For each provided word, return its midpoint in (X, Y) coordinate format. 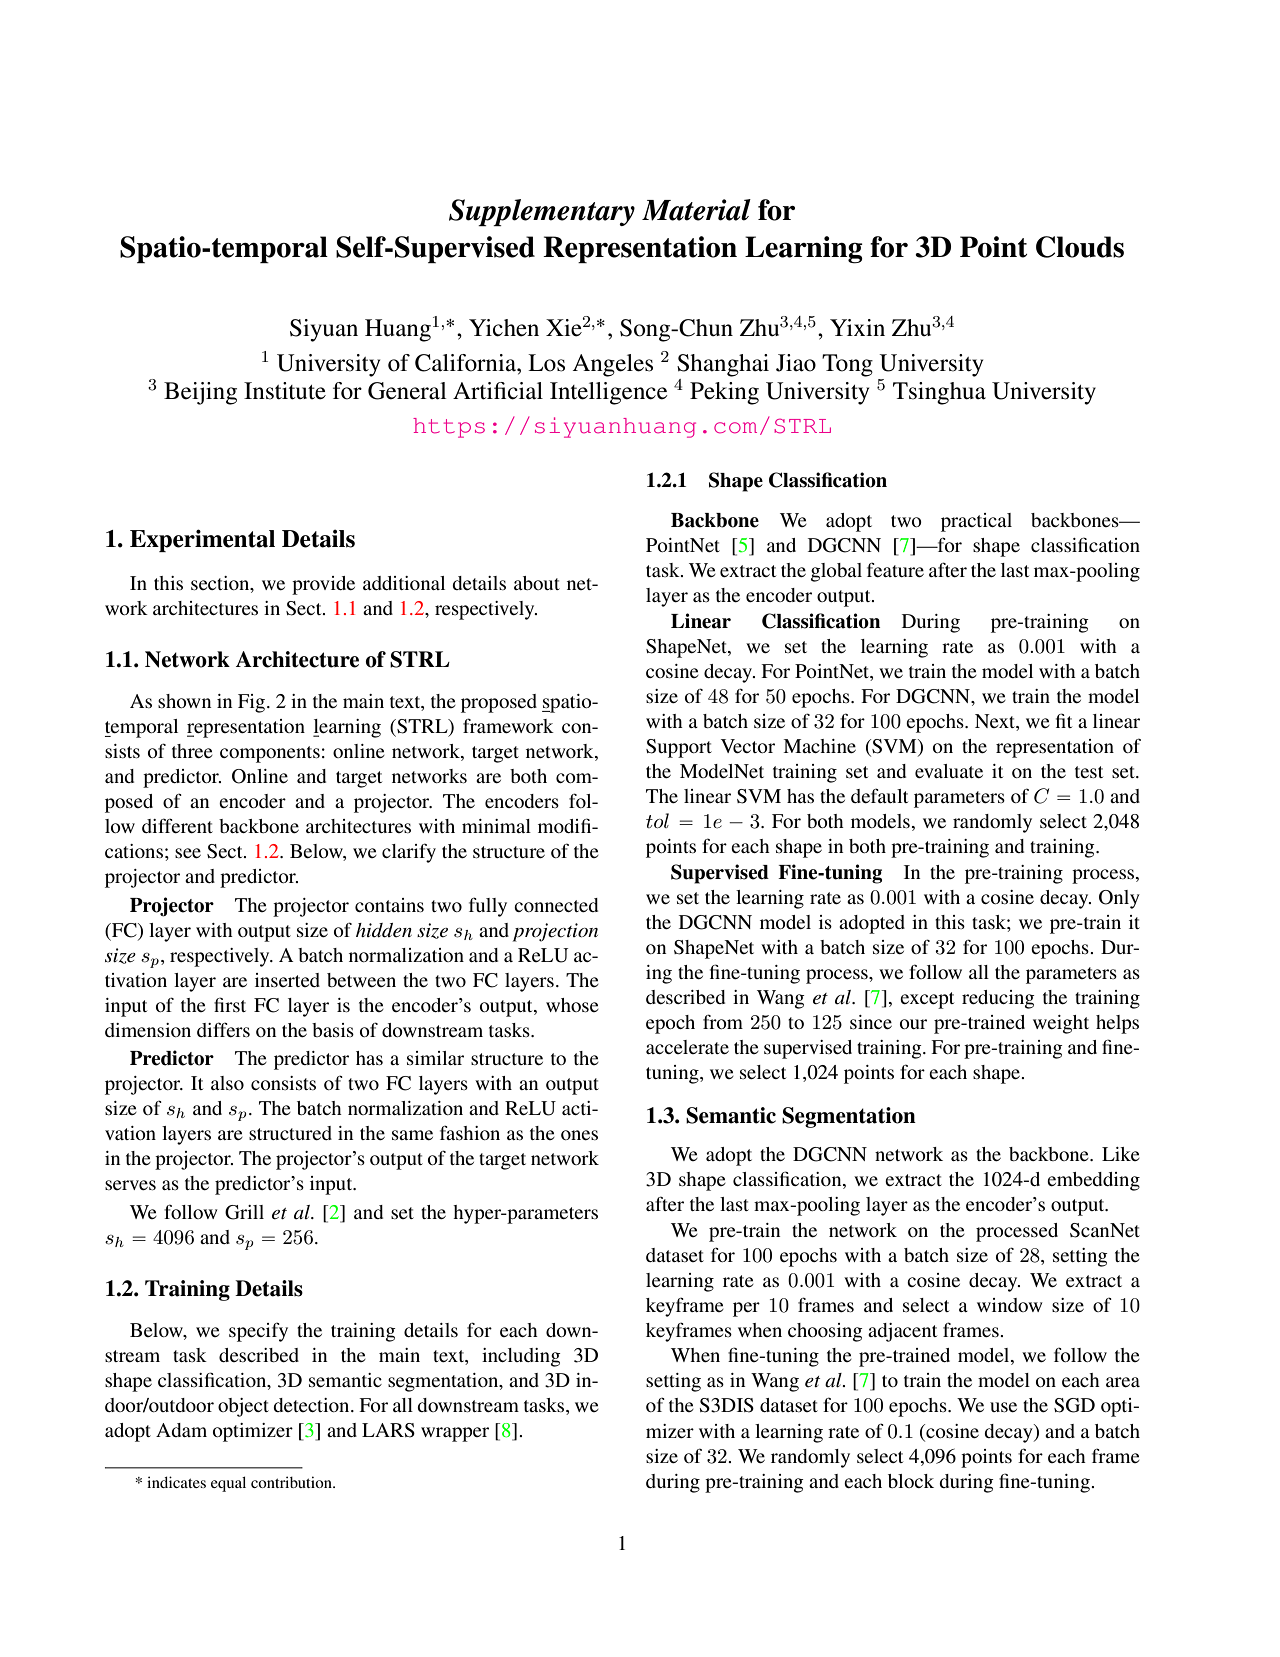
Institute (285, 391)
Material (696, 210)
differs (223, 1029)
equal (228, 1484)
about (537, 583)
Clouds (1080, 247)
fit (1064, 720)
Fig (253, 703)
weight (1061, 1024)
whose (572, 1005)
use (1003, 1407)
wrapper (455, 1434)
